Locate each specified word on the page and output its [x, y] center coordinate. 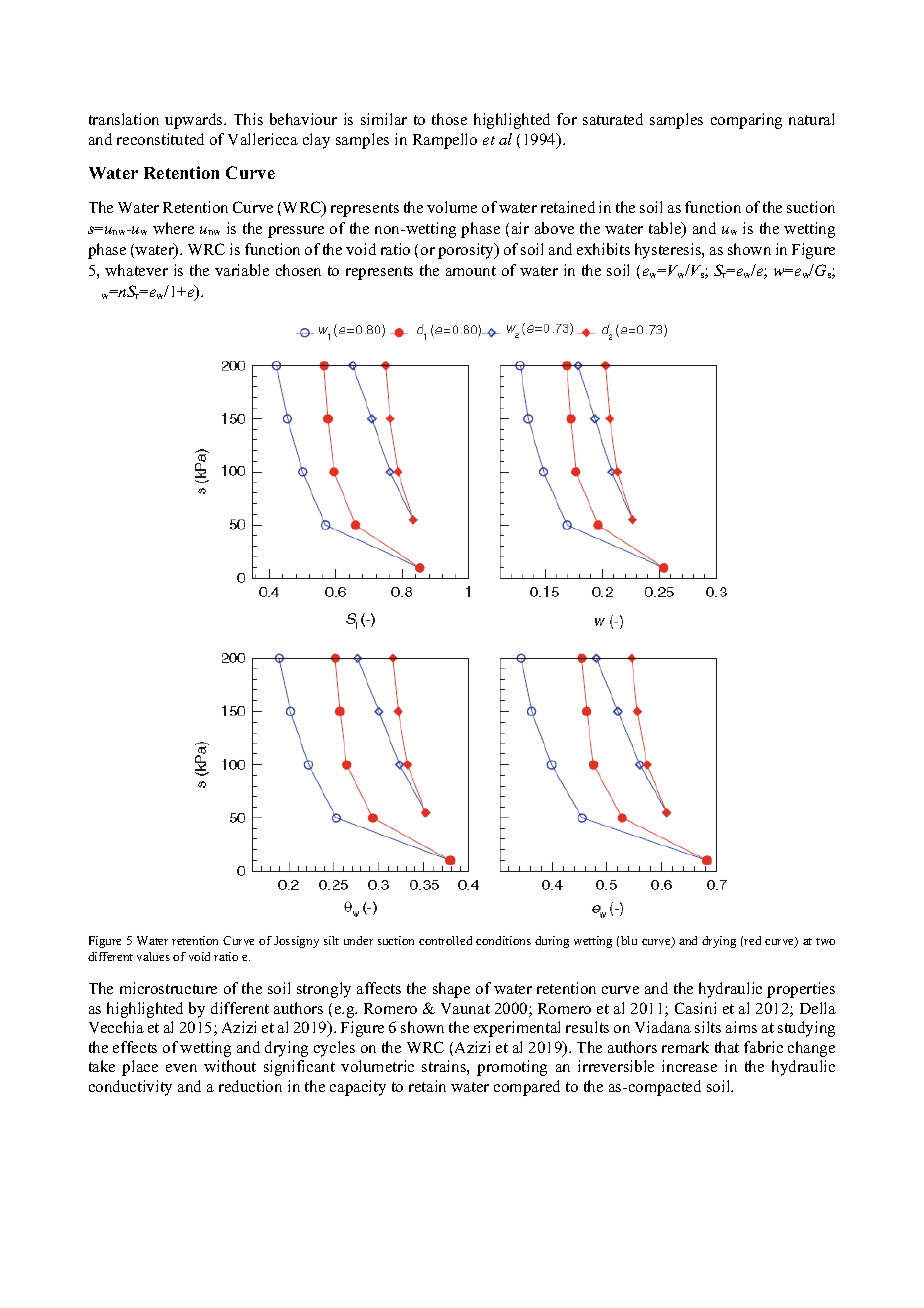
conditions [503, 940]
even [181, 1068]
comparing [746, 121]
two [825, 941]
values [153, 956]
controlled [445, 940]
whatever [136, 270]
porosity [467, 251]
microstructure [168, 988]
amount [471, 271]
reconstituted [160, 139]
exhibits [603, 249]
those [449, 119]
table [666, 229]
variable [242, 270]
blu [629, 940]
